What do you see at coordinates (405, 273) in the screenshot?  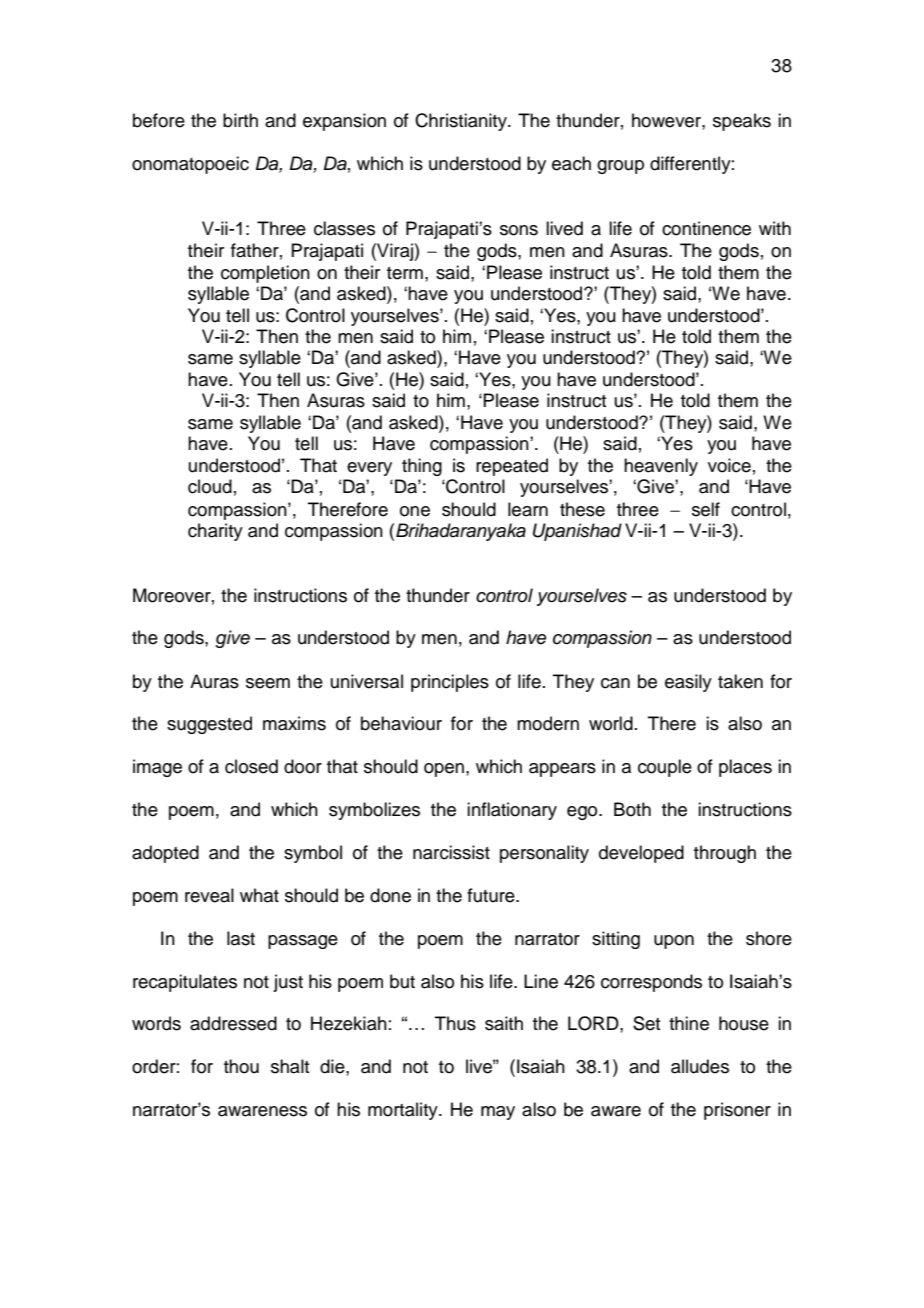 I see `term` at bounding box center [405, 273].
